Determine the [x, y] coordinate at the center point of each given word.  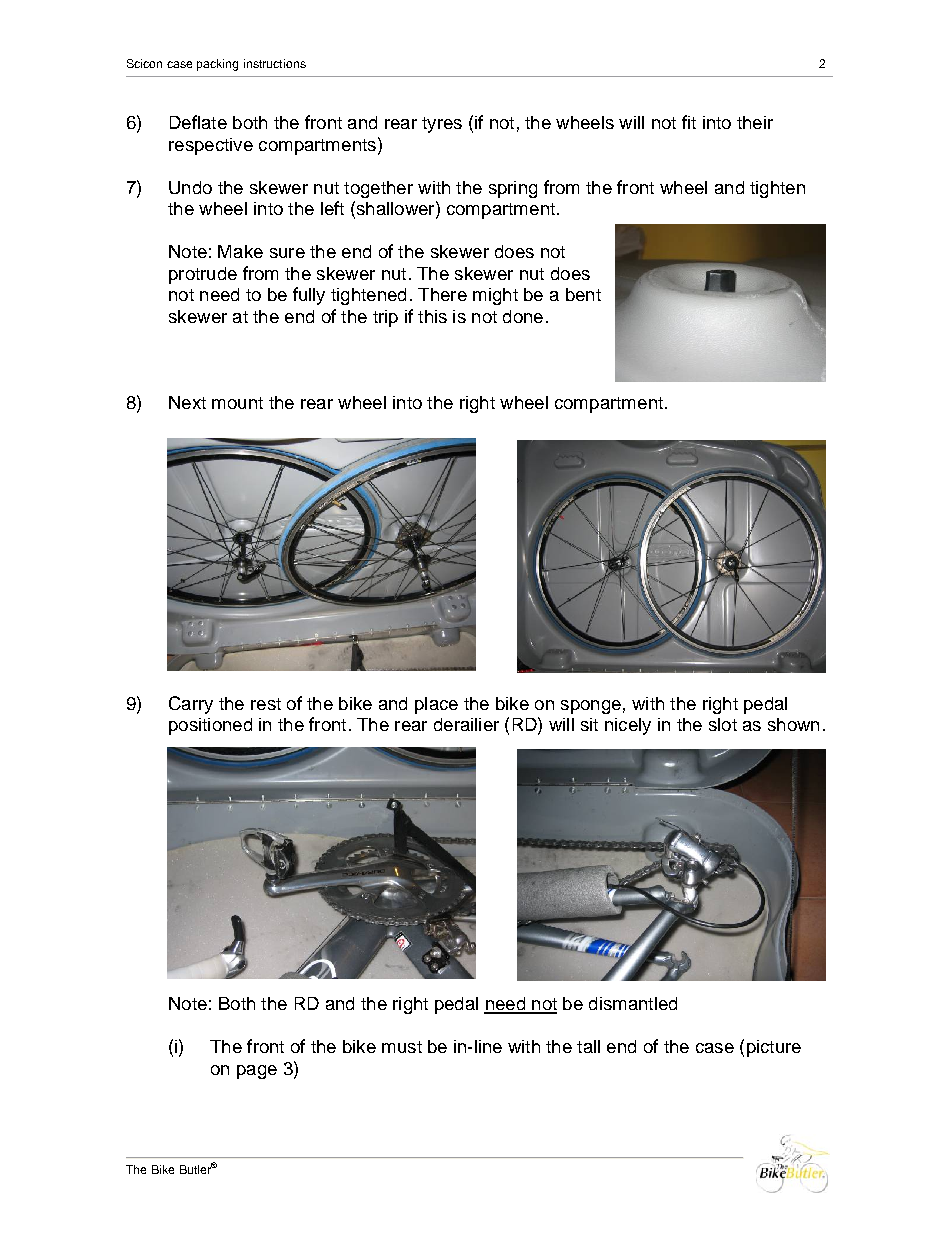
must [402, 1047]
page [257, 1072]
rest [266, 704]
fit [689, 122]
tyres [442, 125]
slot [723, 724]
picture [774, 1048]
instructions [275, 63]
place [436, 705]
